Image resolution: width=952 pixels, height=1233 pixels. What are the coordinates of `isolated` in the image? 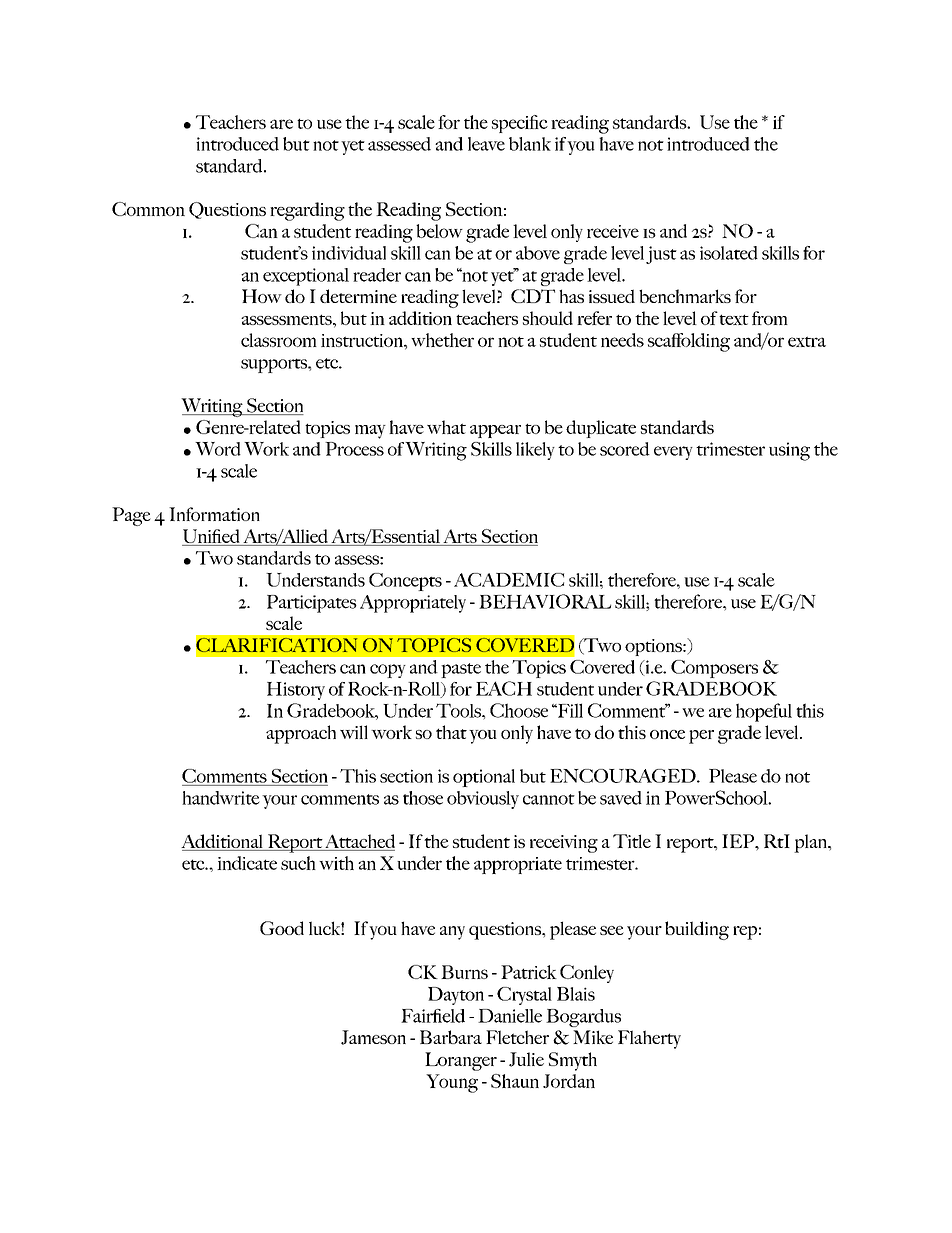 It's located at (729, 253).
